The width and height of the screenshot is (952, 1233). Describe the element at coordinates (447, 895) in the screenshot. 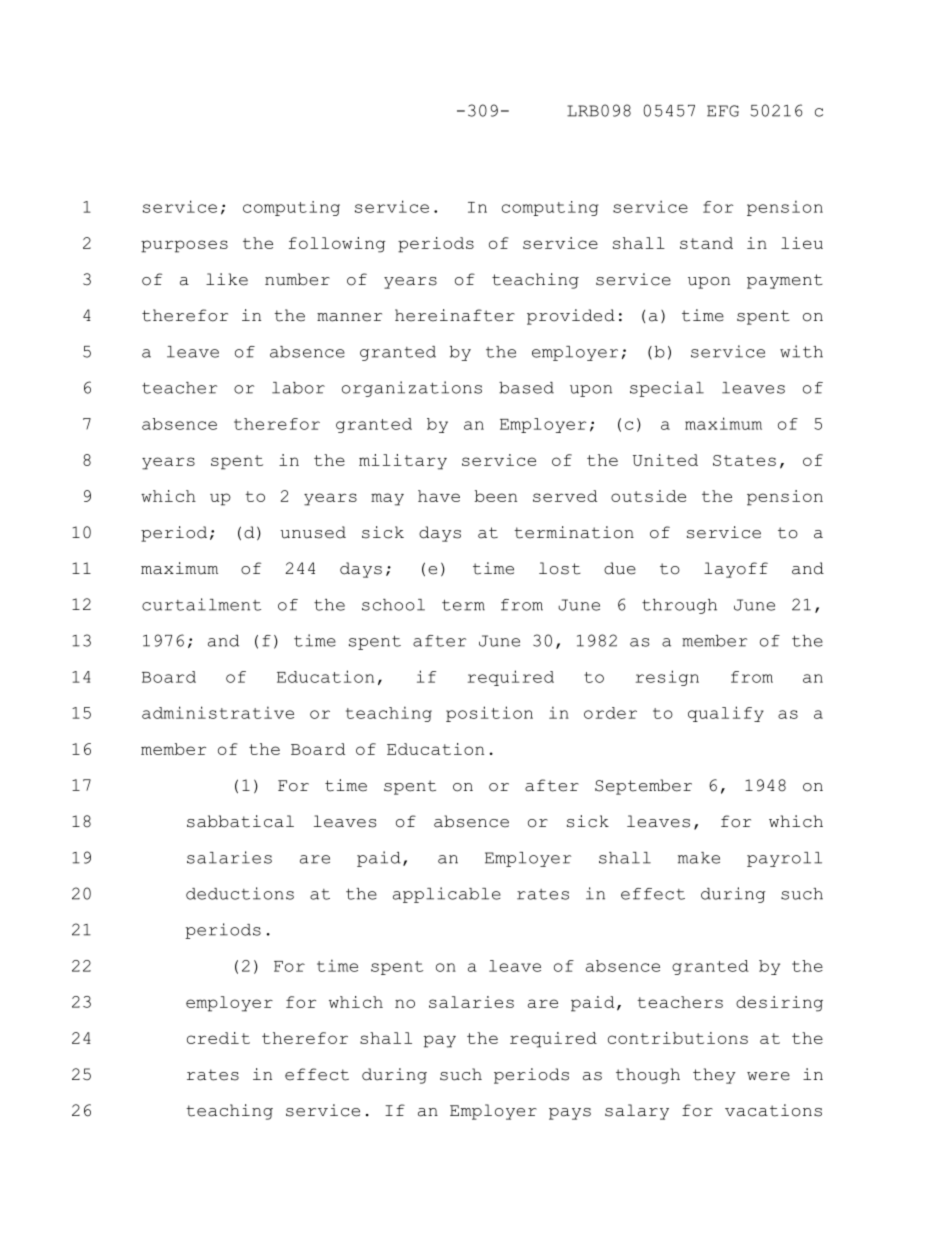

I see `applicable` at that location.
